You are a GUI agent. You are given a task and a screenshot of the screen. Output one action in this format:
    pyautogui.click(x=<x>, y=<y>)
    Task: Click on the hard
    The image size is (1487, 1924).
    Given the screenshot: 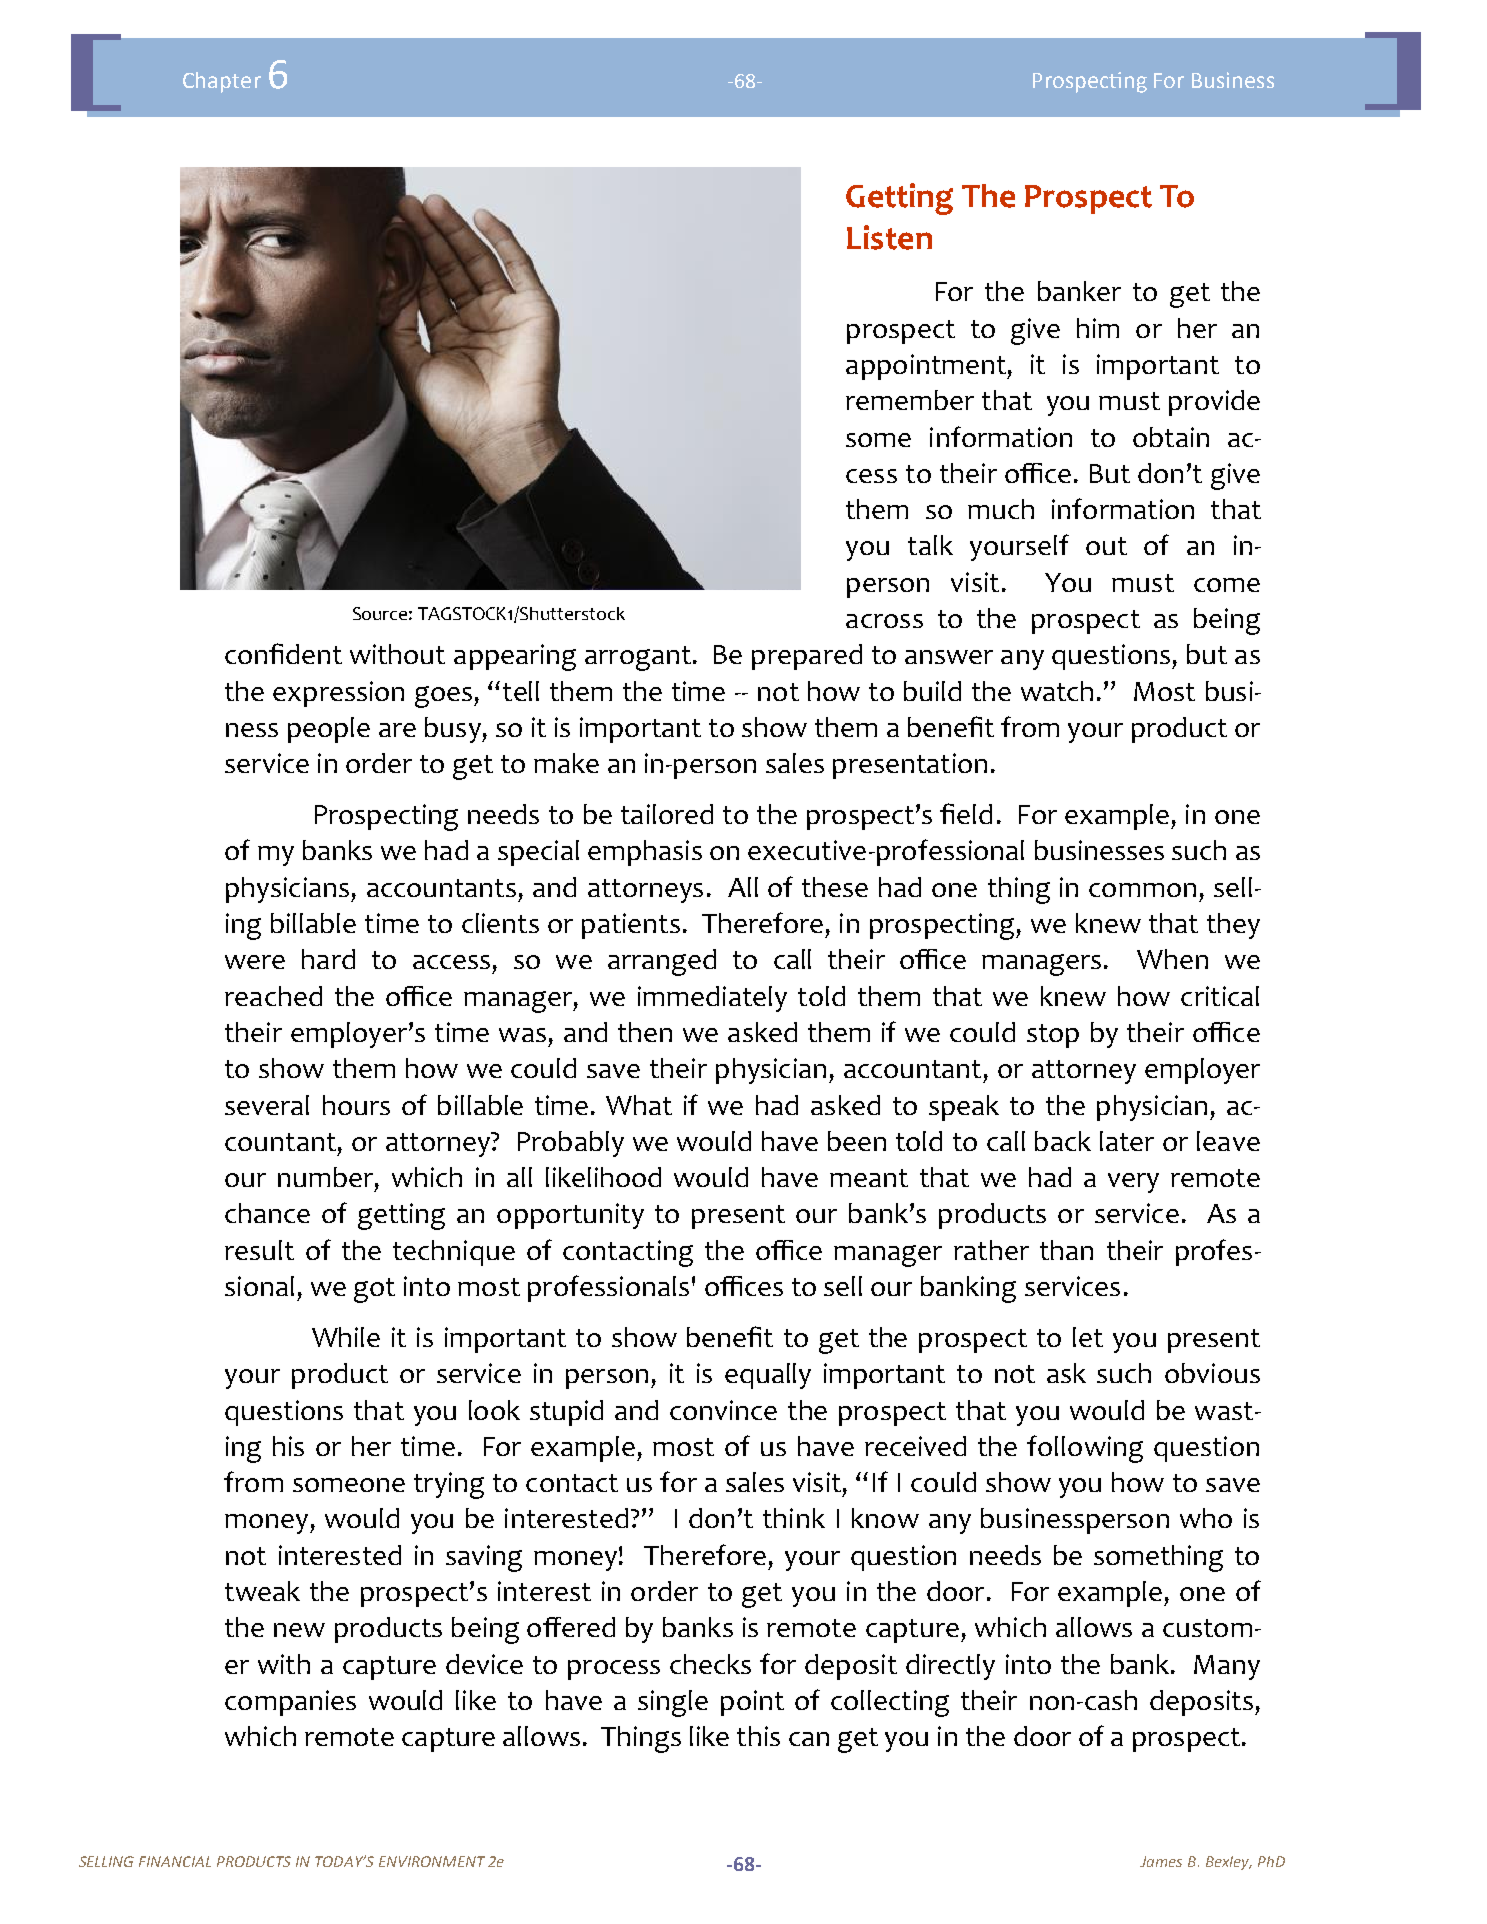 What is the action you would take?
    pyautogui.click(x=328, y=959)
